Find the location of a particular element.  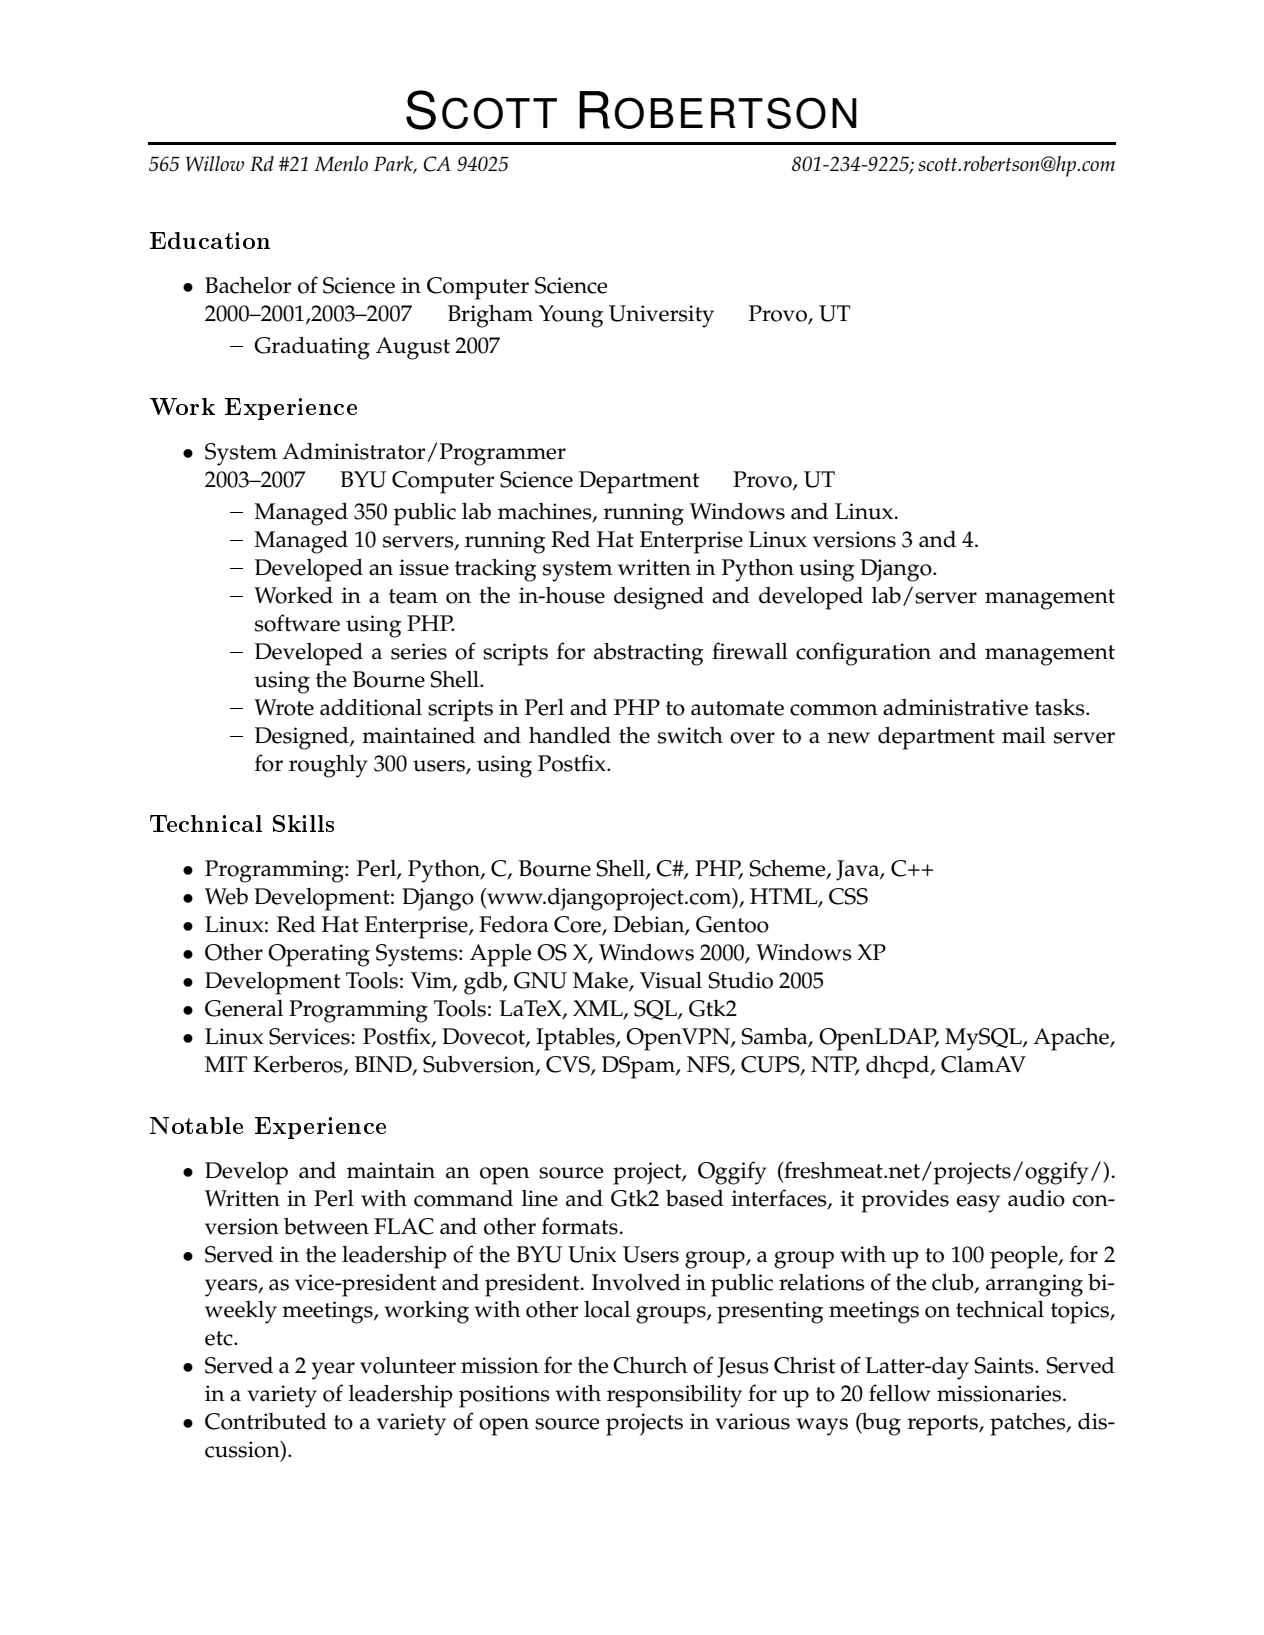

switch is located at coordinates (690, 735).
